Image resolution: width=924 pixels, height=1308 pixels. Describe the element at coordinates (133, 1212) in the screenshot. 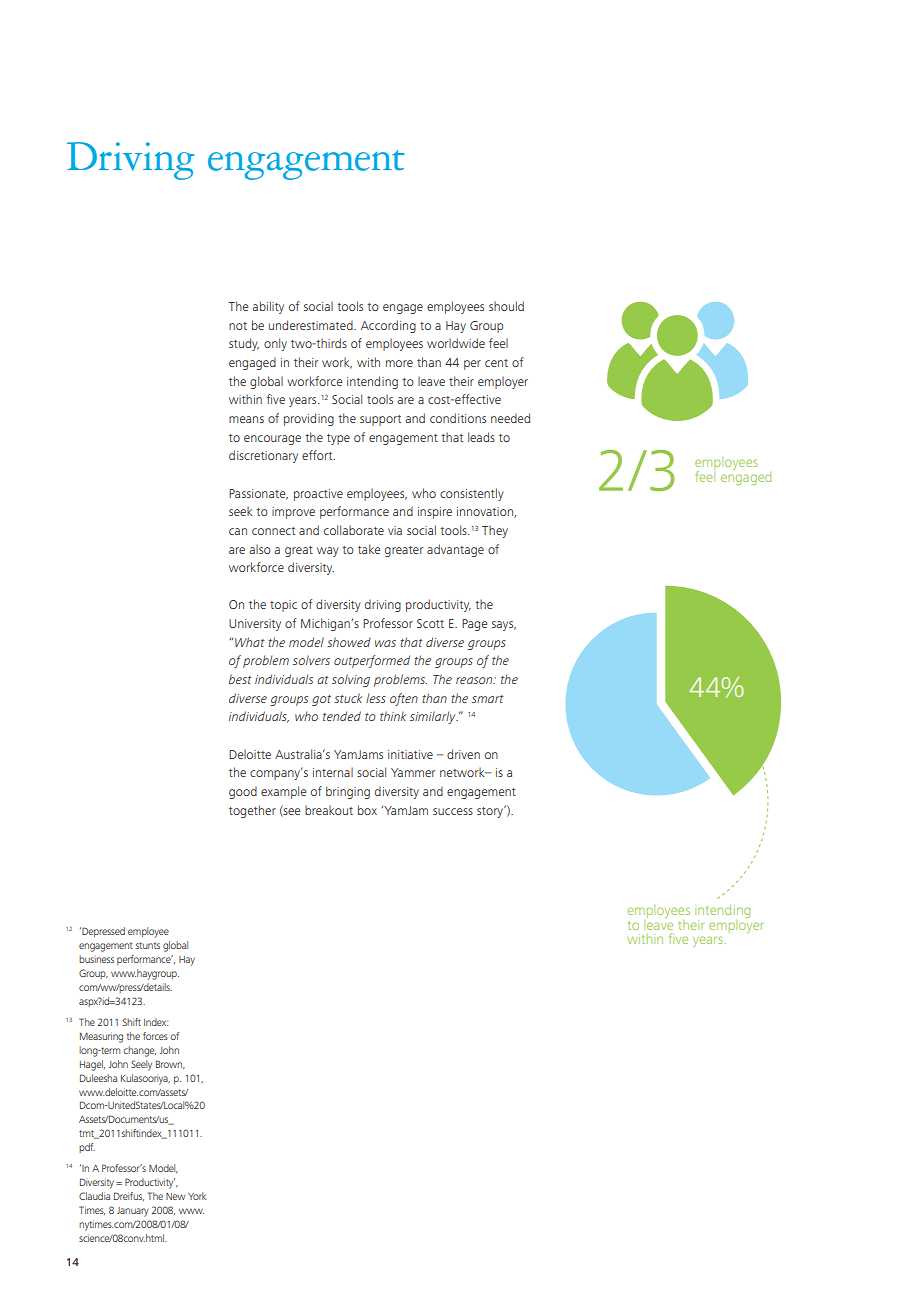

I see `January` at that location.
